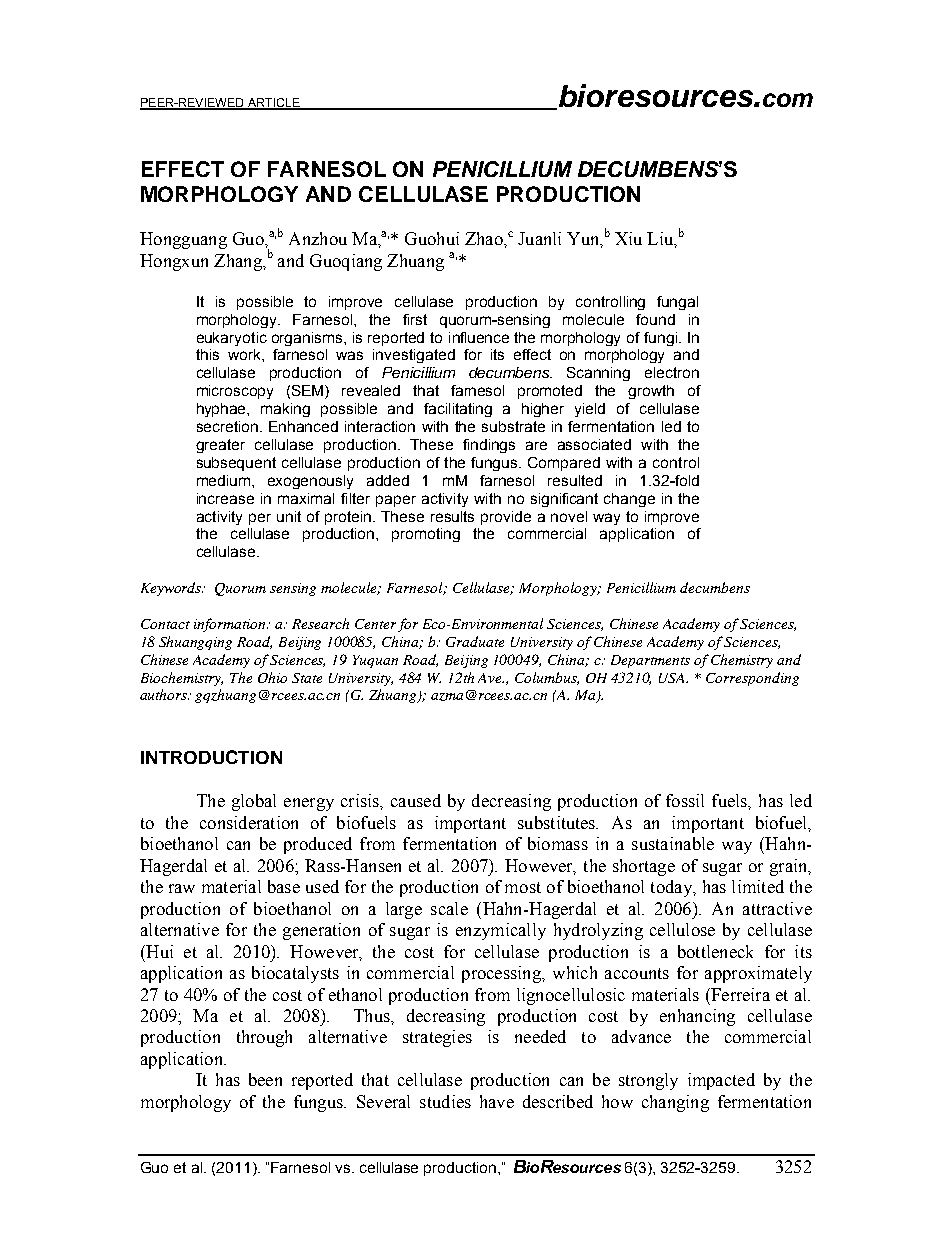 Image resolution: width=952 pixels, height=1233 pixels. Describe the element at coordinates (220, 446) in the screenshot. I see `greater` at that location.
